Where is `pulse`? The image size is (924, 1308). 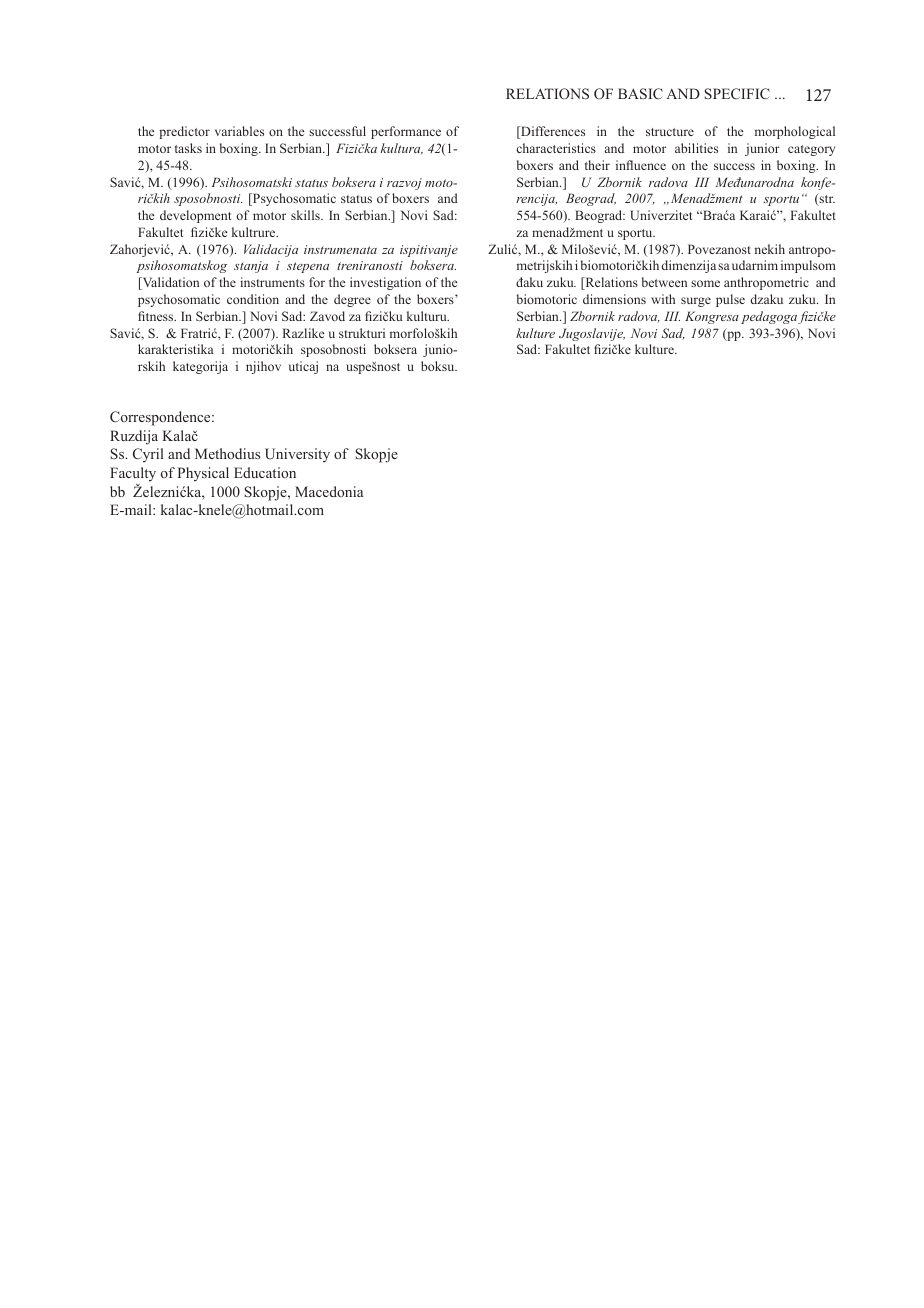
pulse is located at coordinates (730, 300).
